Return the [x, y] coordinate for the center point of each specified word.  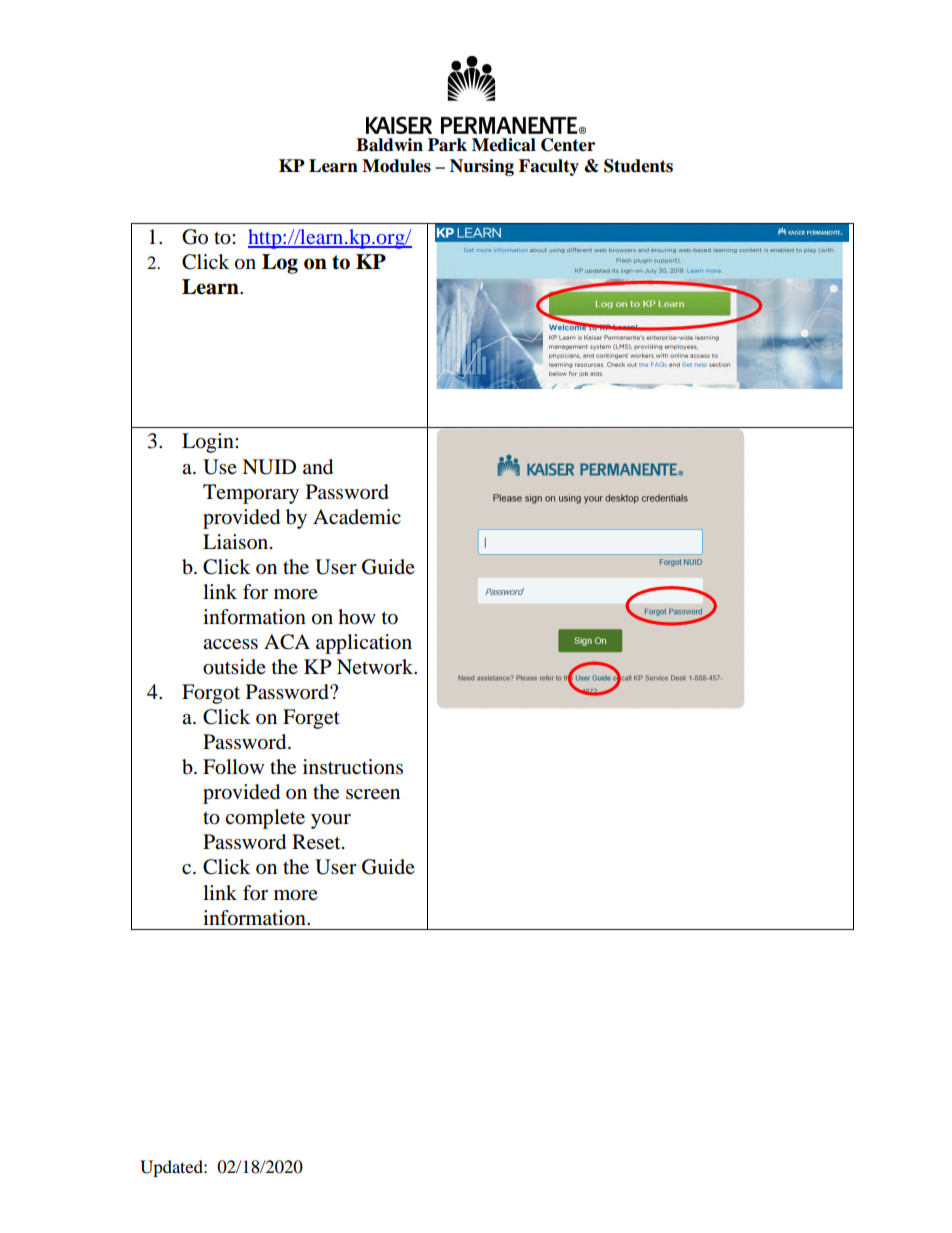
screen [373, 794]
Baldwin [389, 145]
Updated [172, 1168]
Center [568, 145]
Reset [317, 842]
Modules [396, 166]
